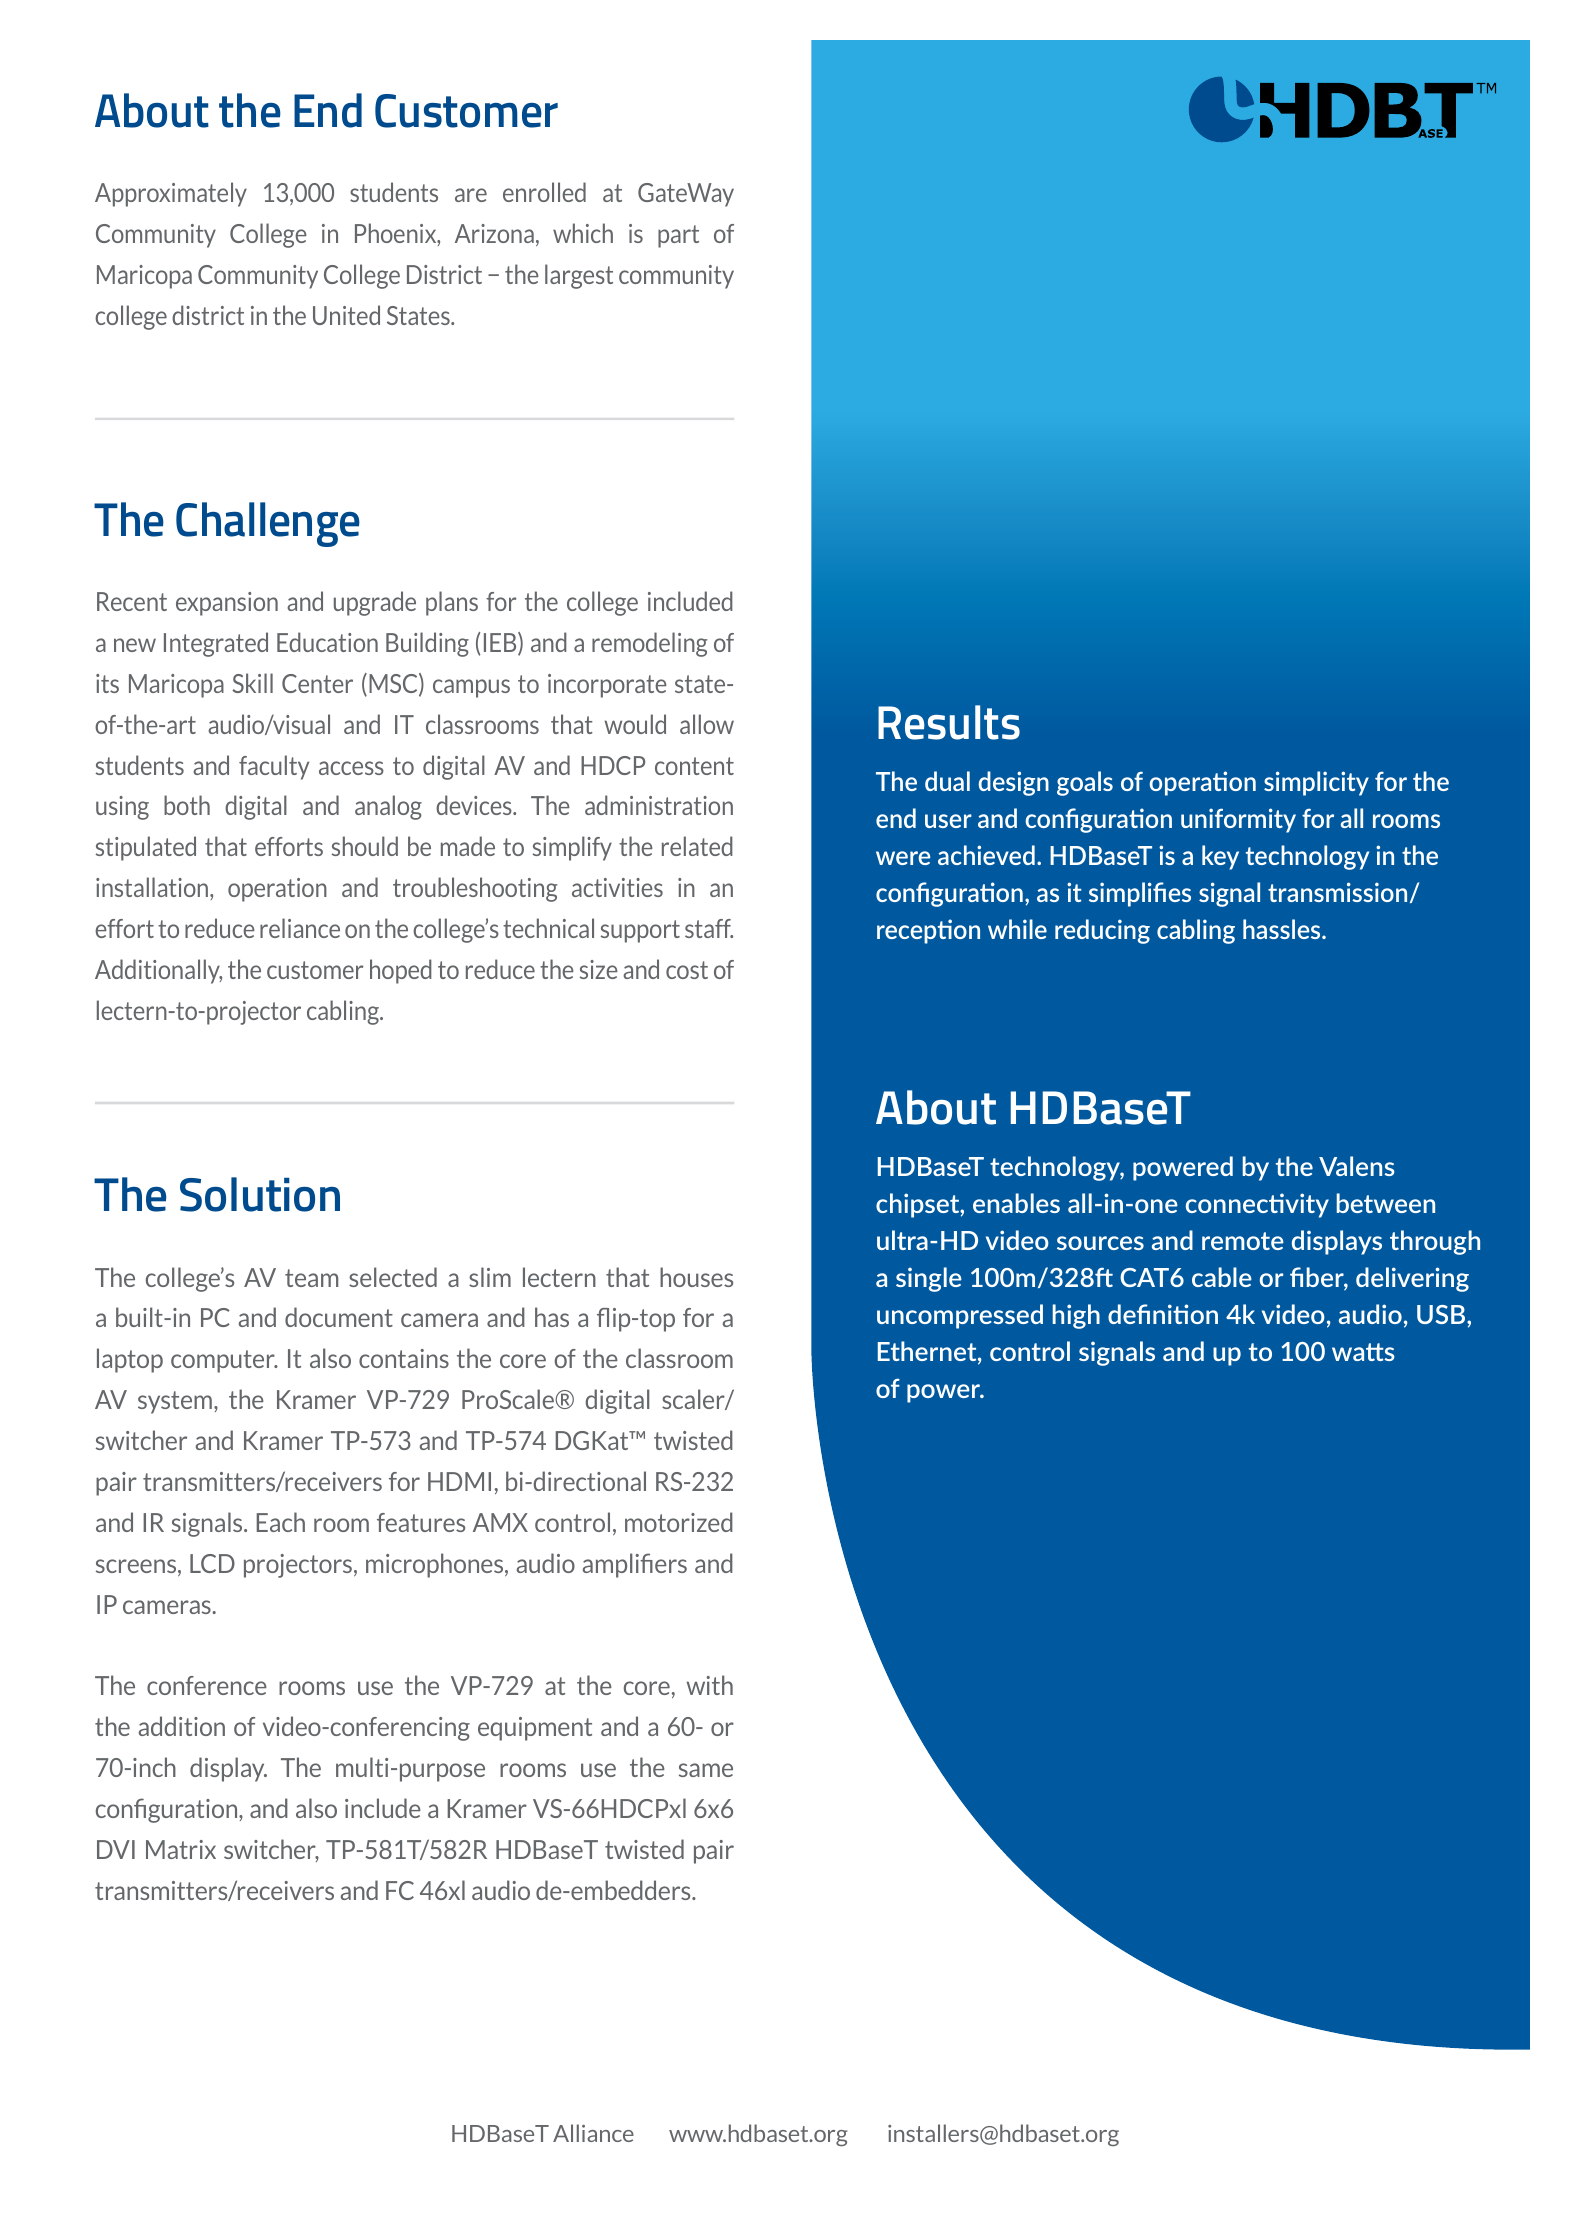 The height and width of the image is (2221, 1570). What do you see at coordinates (1257, 1205) in the image?
I see `connectivity` at bounding box center [1257, 1205].
